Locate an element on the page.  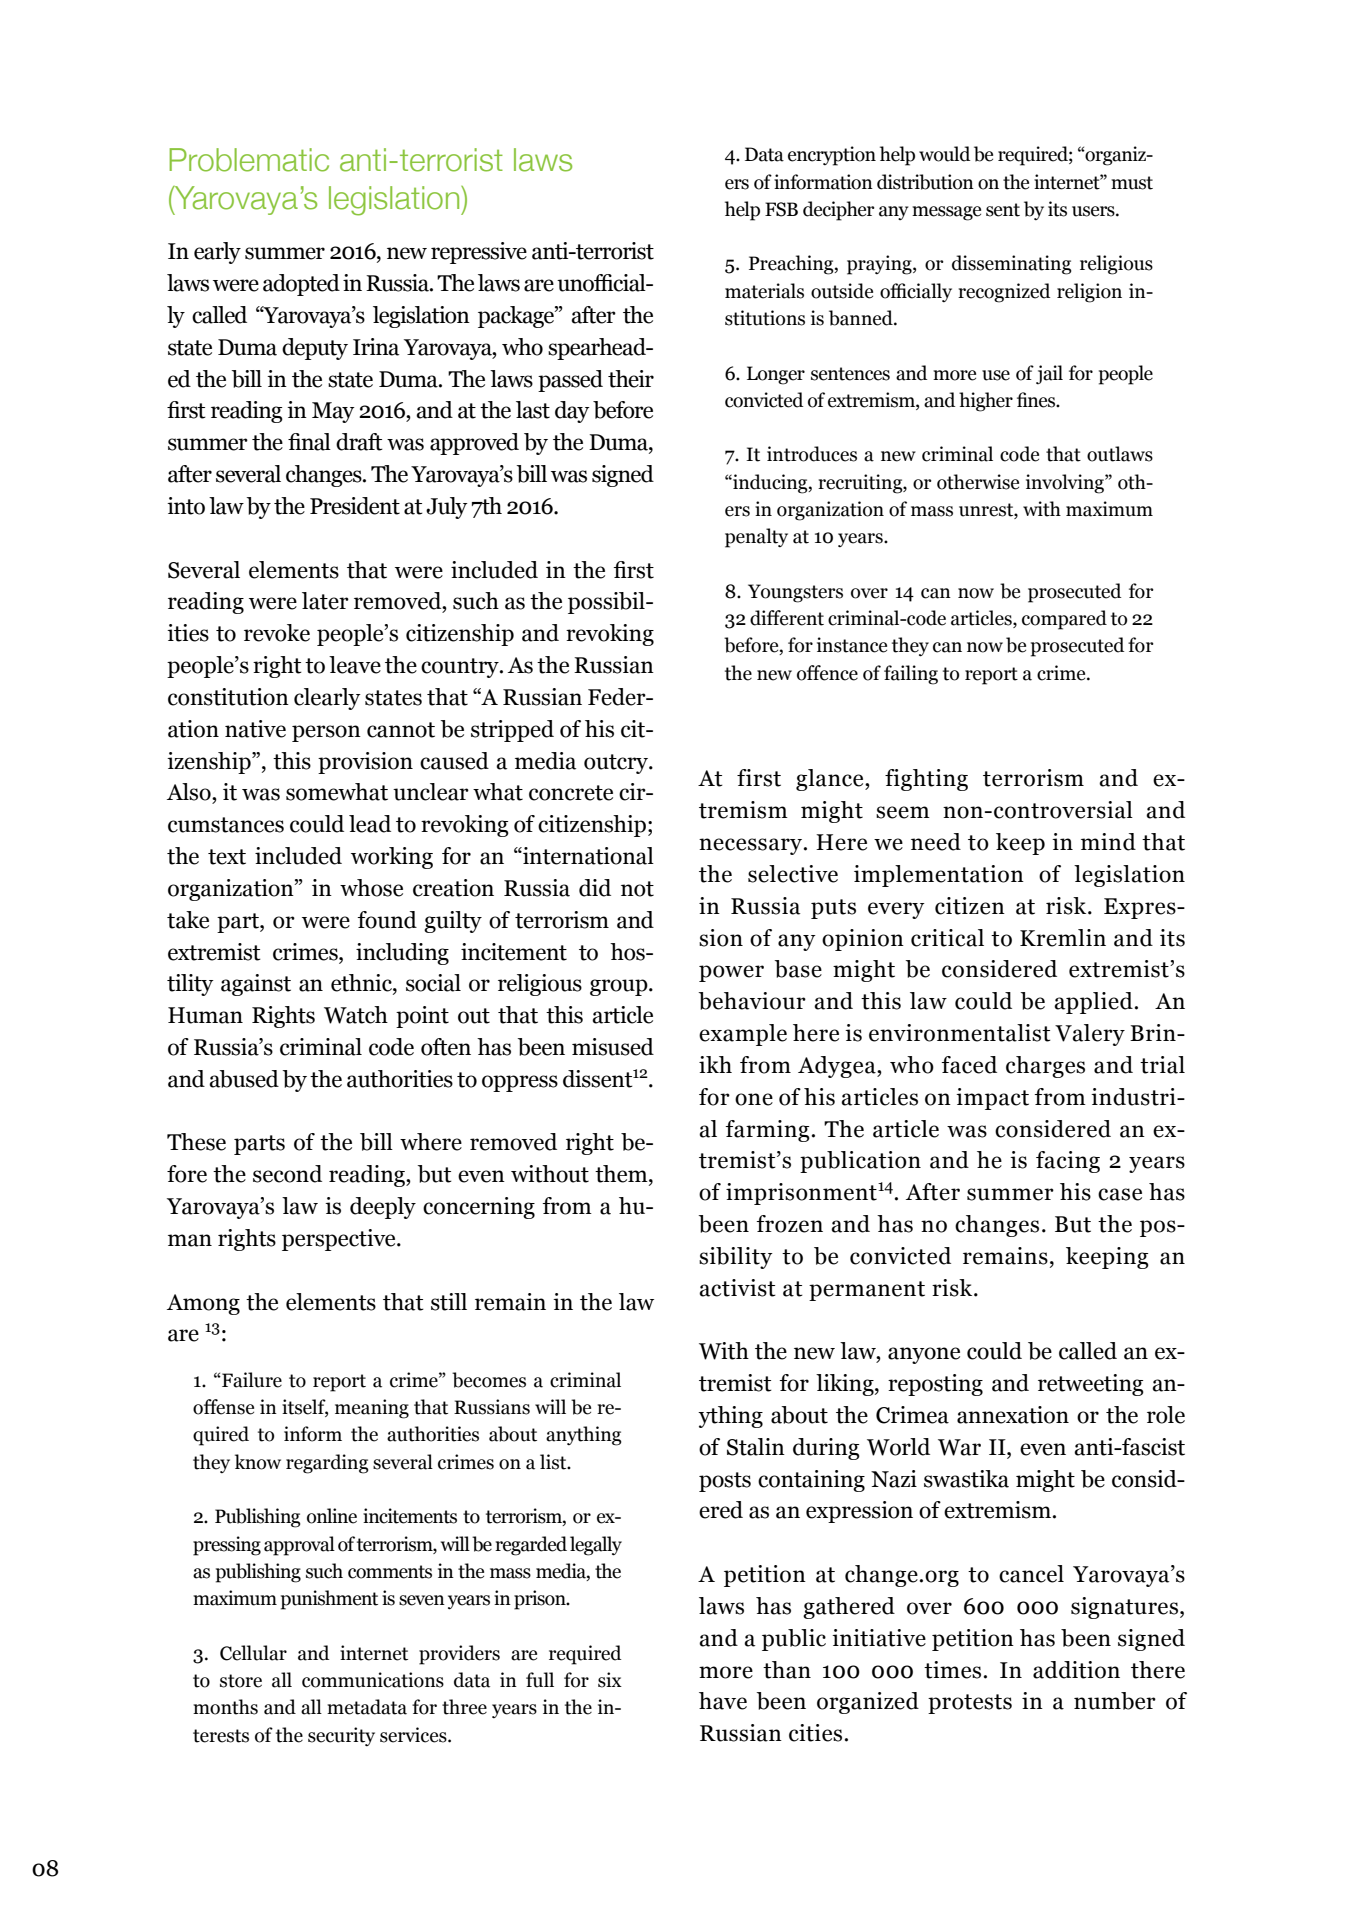
users is located at coordinates (1094, 211).
